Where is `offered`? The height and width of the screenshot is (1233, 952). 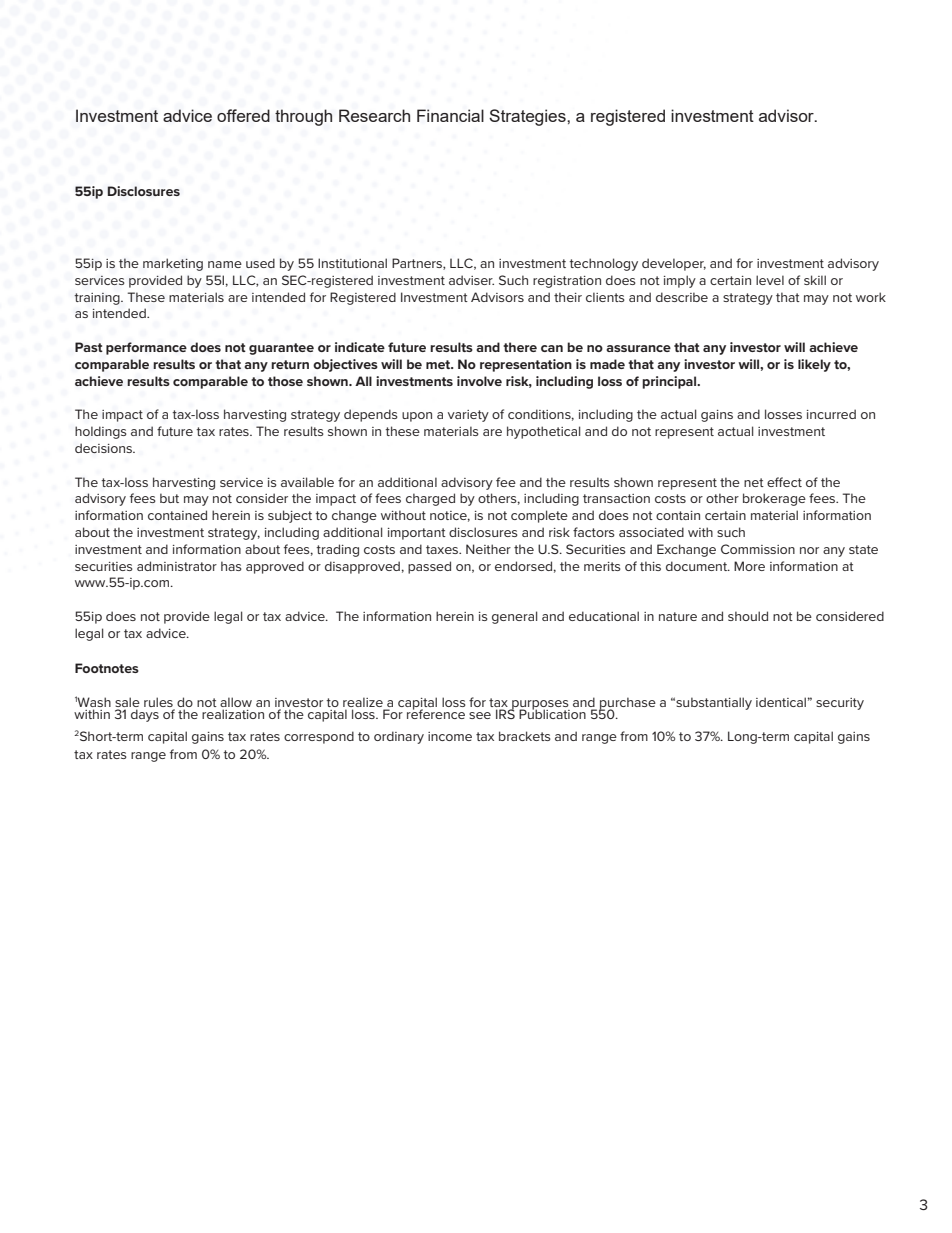 offered is located at coordinates (243, 115).
